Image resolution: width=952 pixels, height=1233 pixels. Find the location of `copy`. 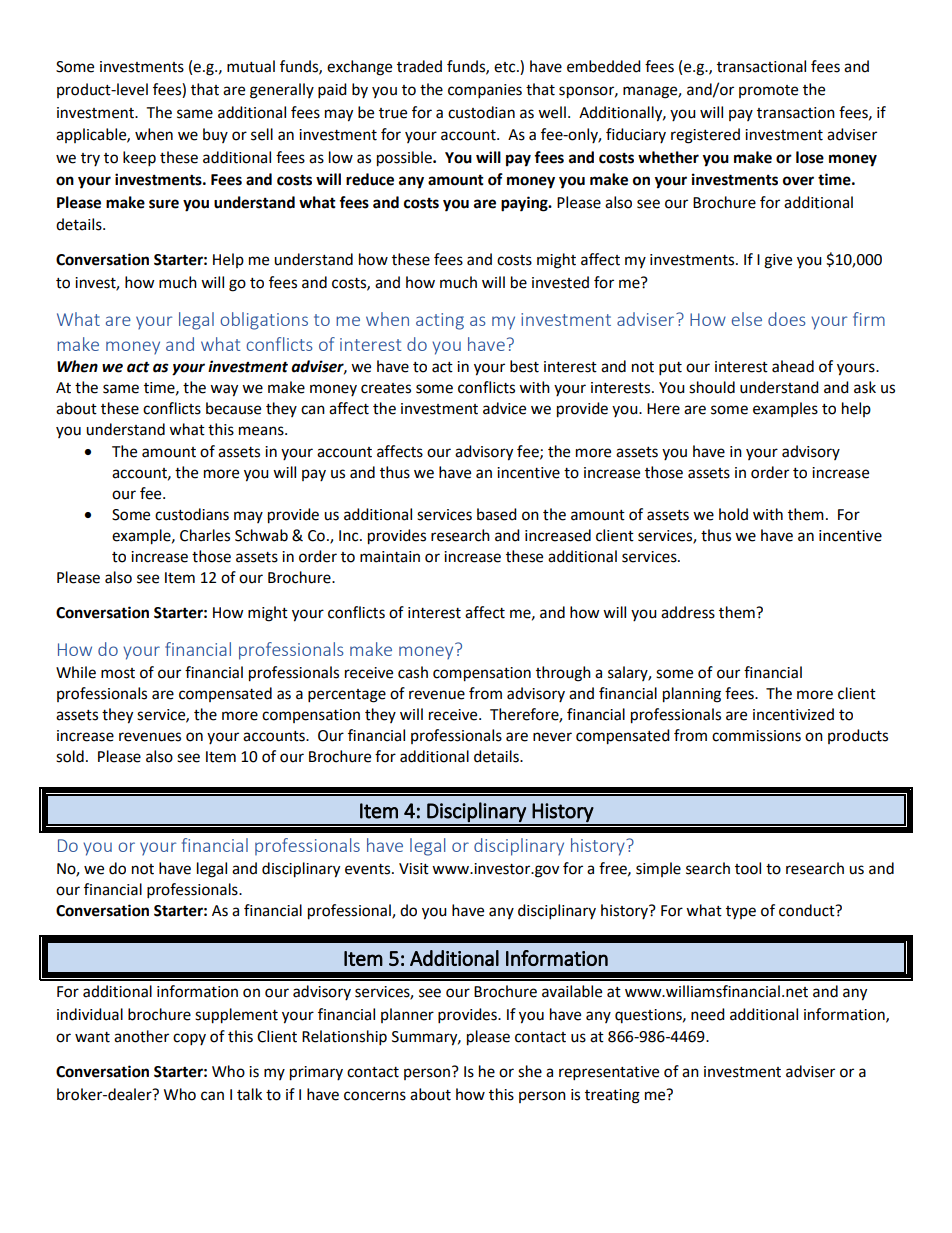

copy is located at coordinates (189, 1039).
